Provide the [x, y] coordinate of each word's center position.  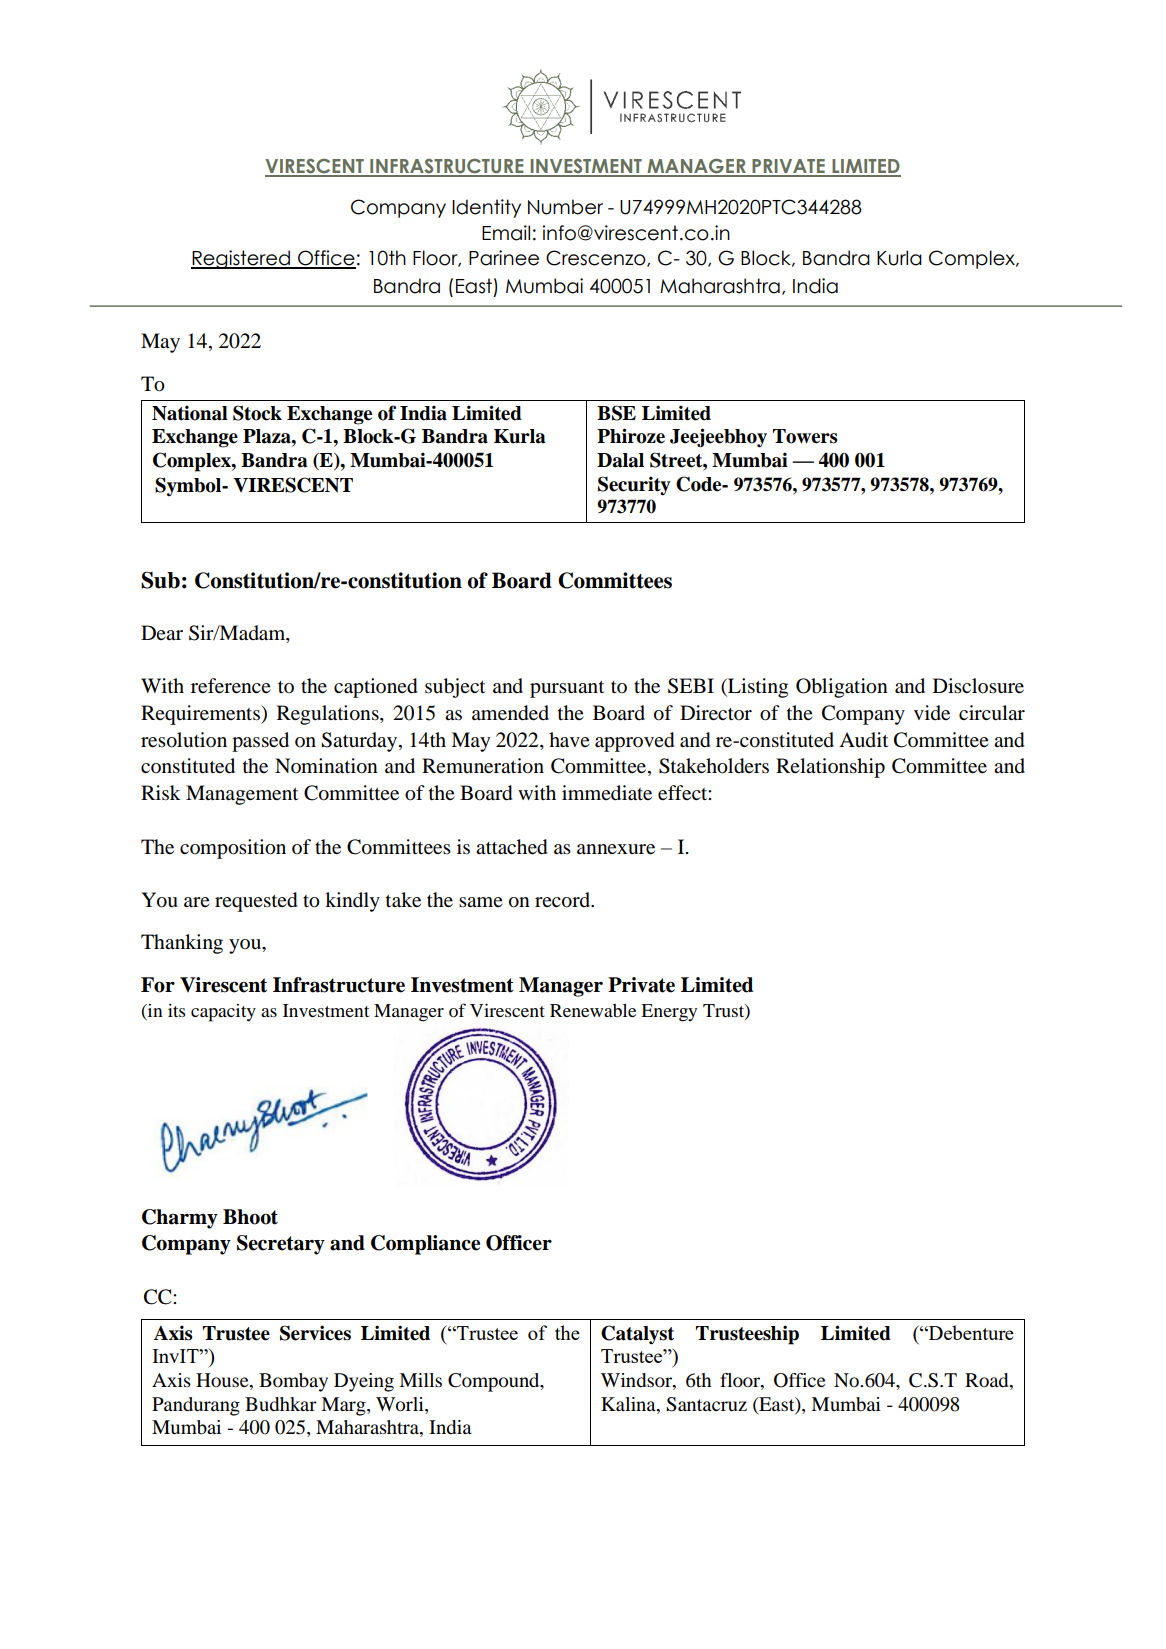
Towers [805, 436]
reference [231, 686]
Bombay [293, 1382]
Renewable [593, 1010]
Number [565, 207]
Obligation [842, 688]
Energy [669, 1013]
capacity [223, 1013]
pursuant [567, 689]
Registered [242, 259]
